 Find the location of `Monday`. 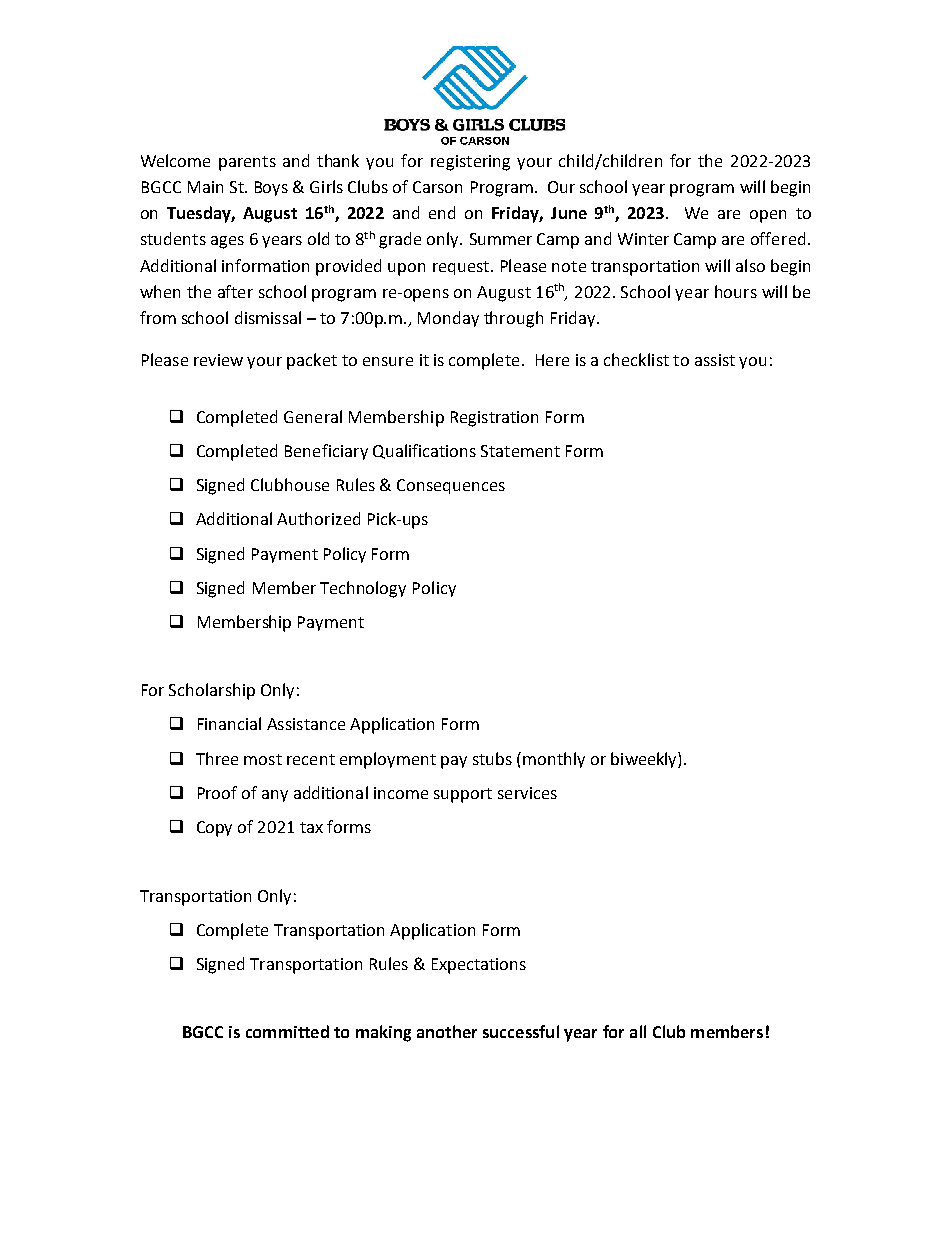

Monday is located at coordinates (448, 319).
